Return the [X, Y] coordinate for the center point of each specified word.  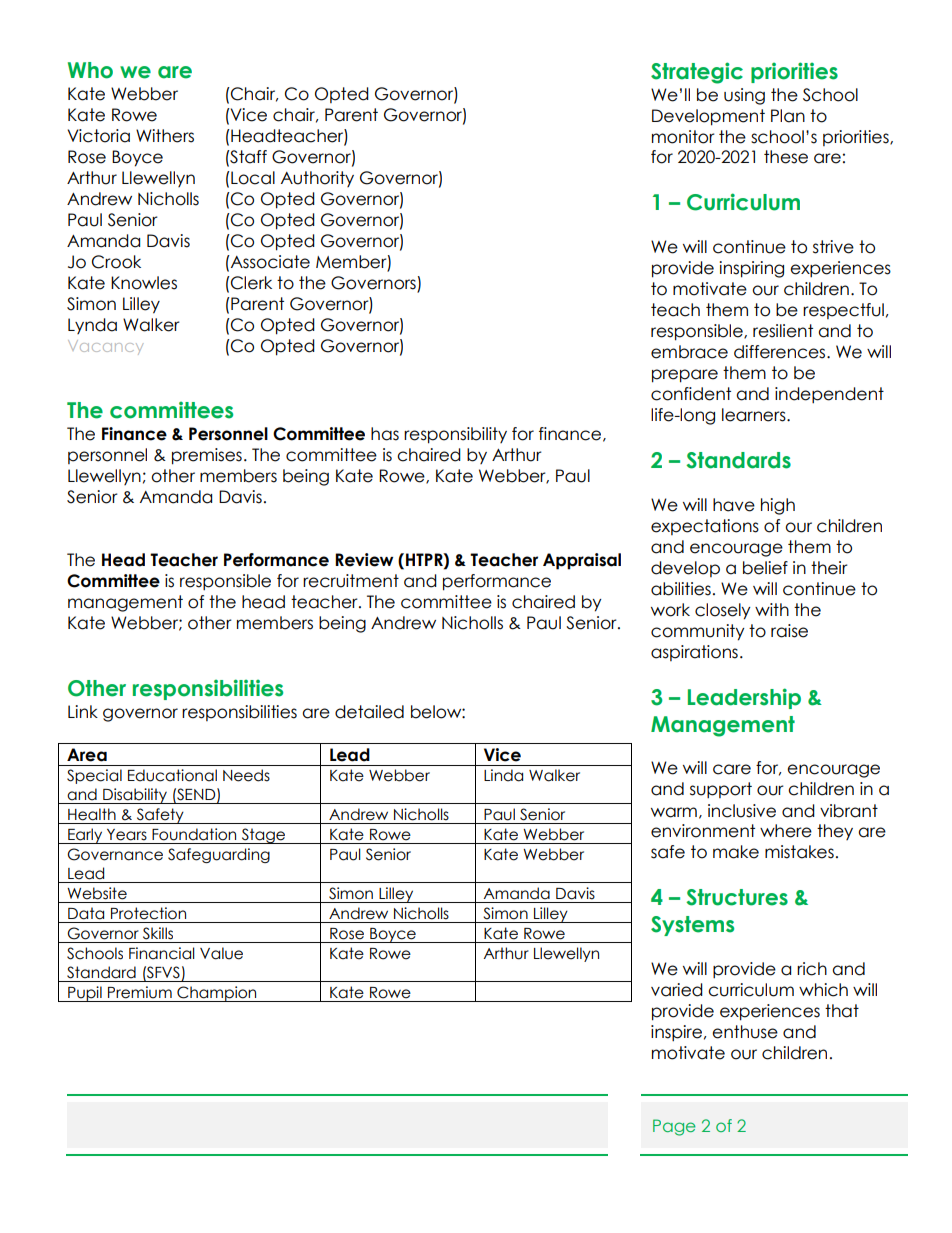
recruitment [351, 581]
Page [674, 1127]
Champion [217, 994]
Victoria [98, 136]
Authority [317, 179]
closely [723, 611]
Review [364, 560]
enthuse [745, 1032]
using [744, 96]
